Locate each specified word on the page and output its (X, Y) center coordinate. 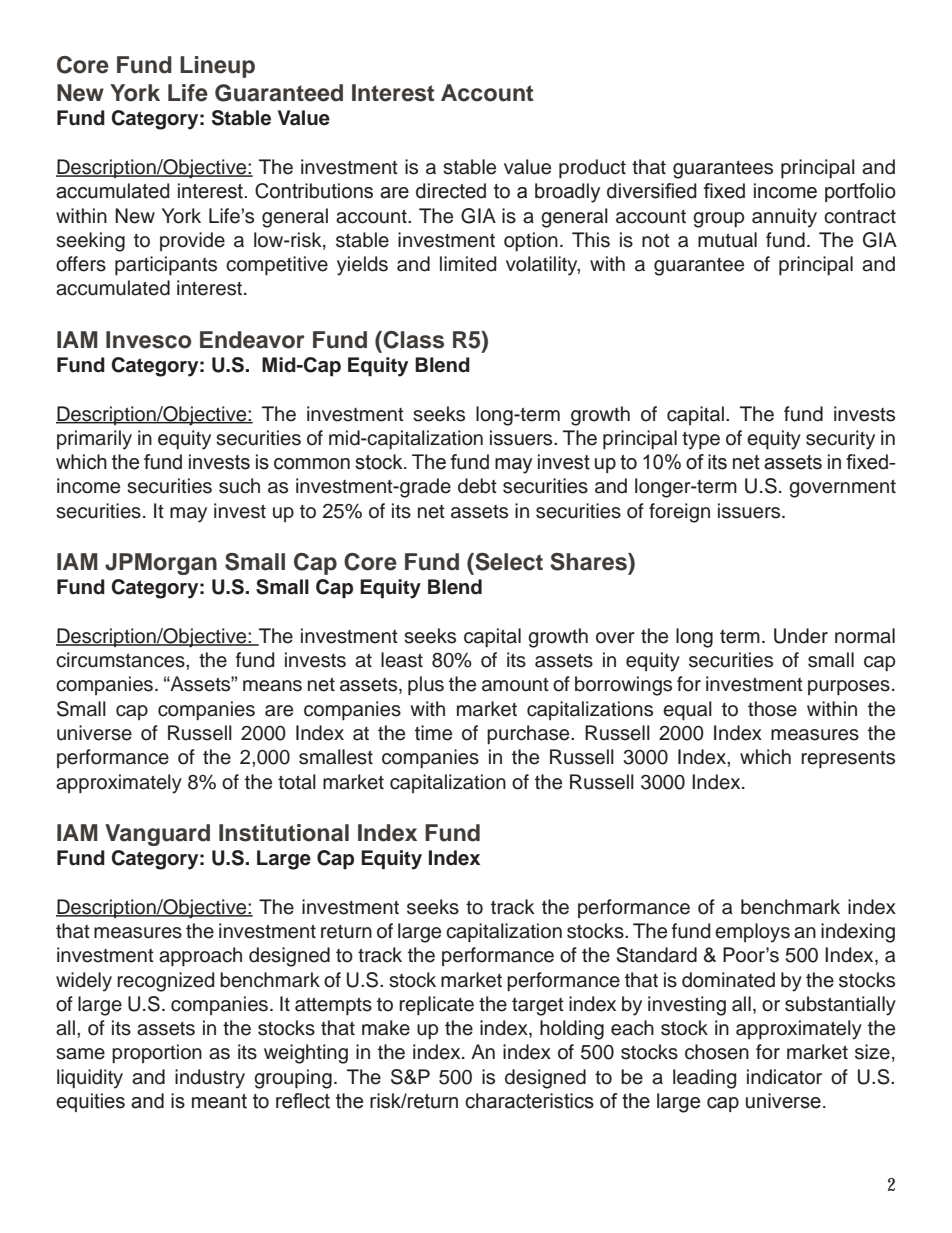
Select (508, 562)
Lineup (217, 67)
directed (451, 191)
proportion (157, 1053)
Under (801, 636)
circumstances (121, 660)
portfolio (860, 192)
